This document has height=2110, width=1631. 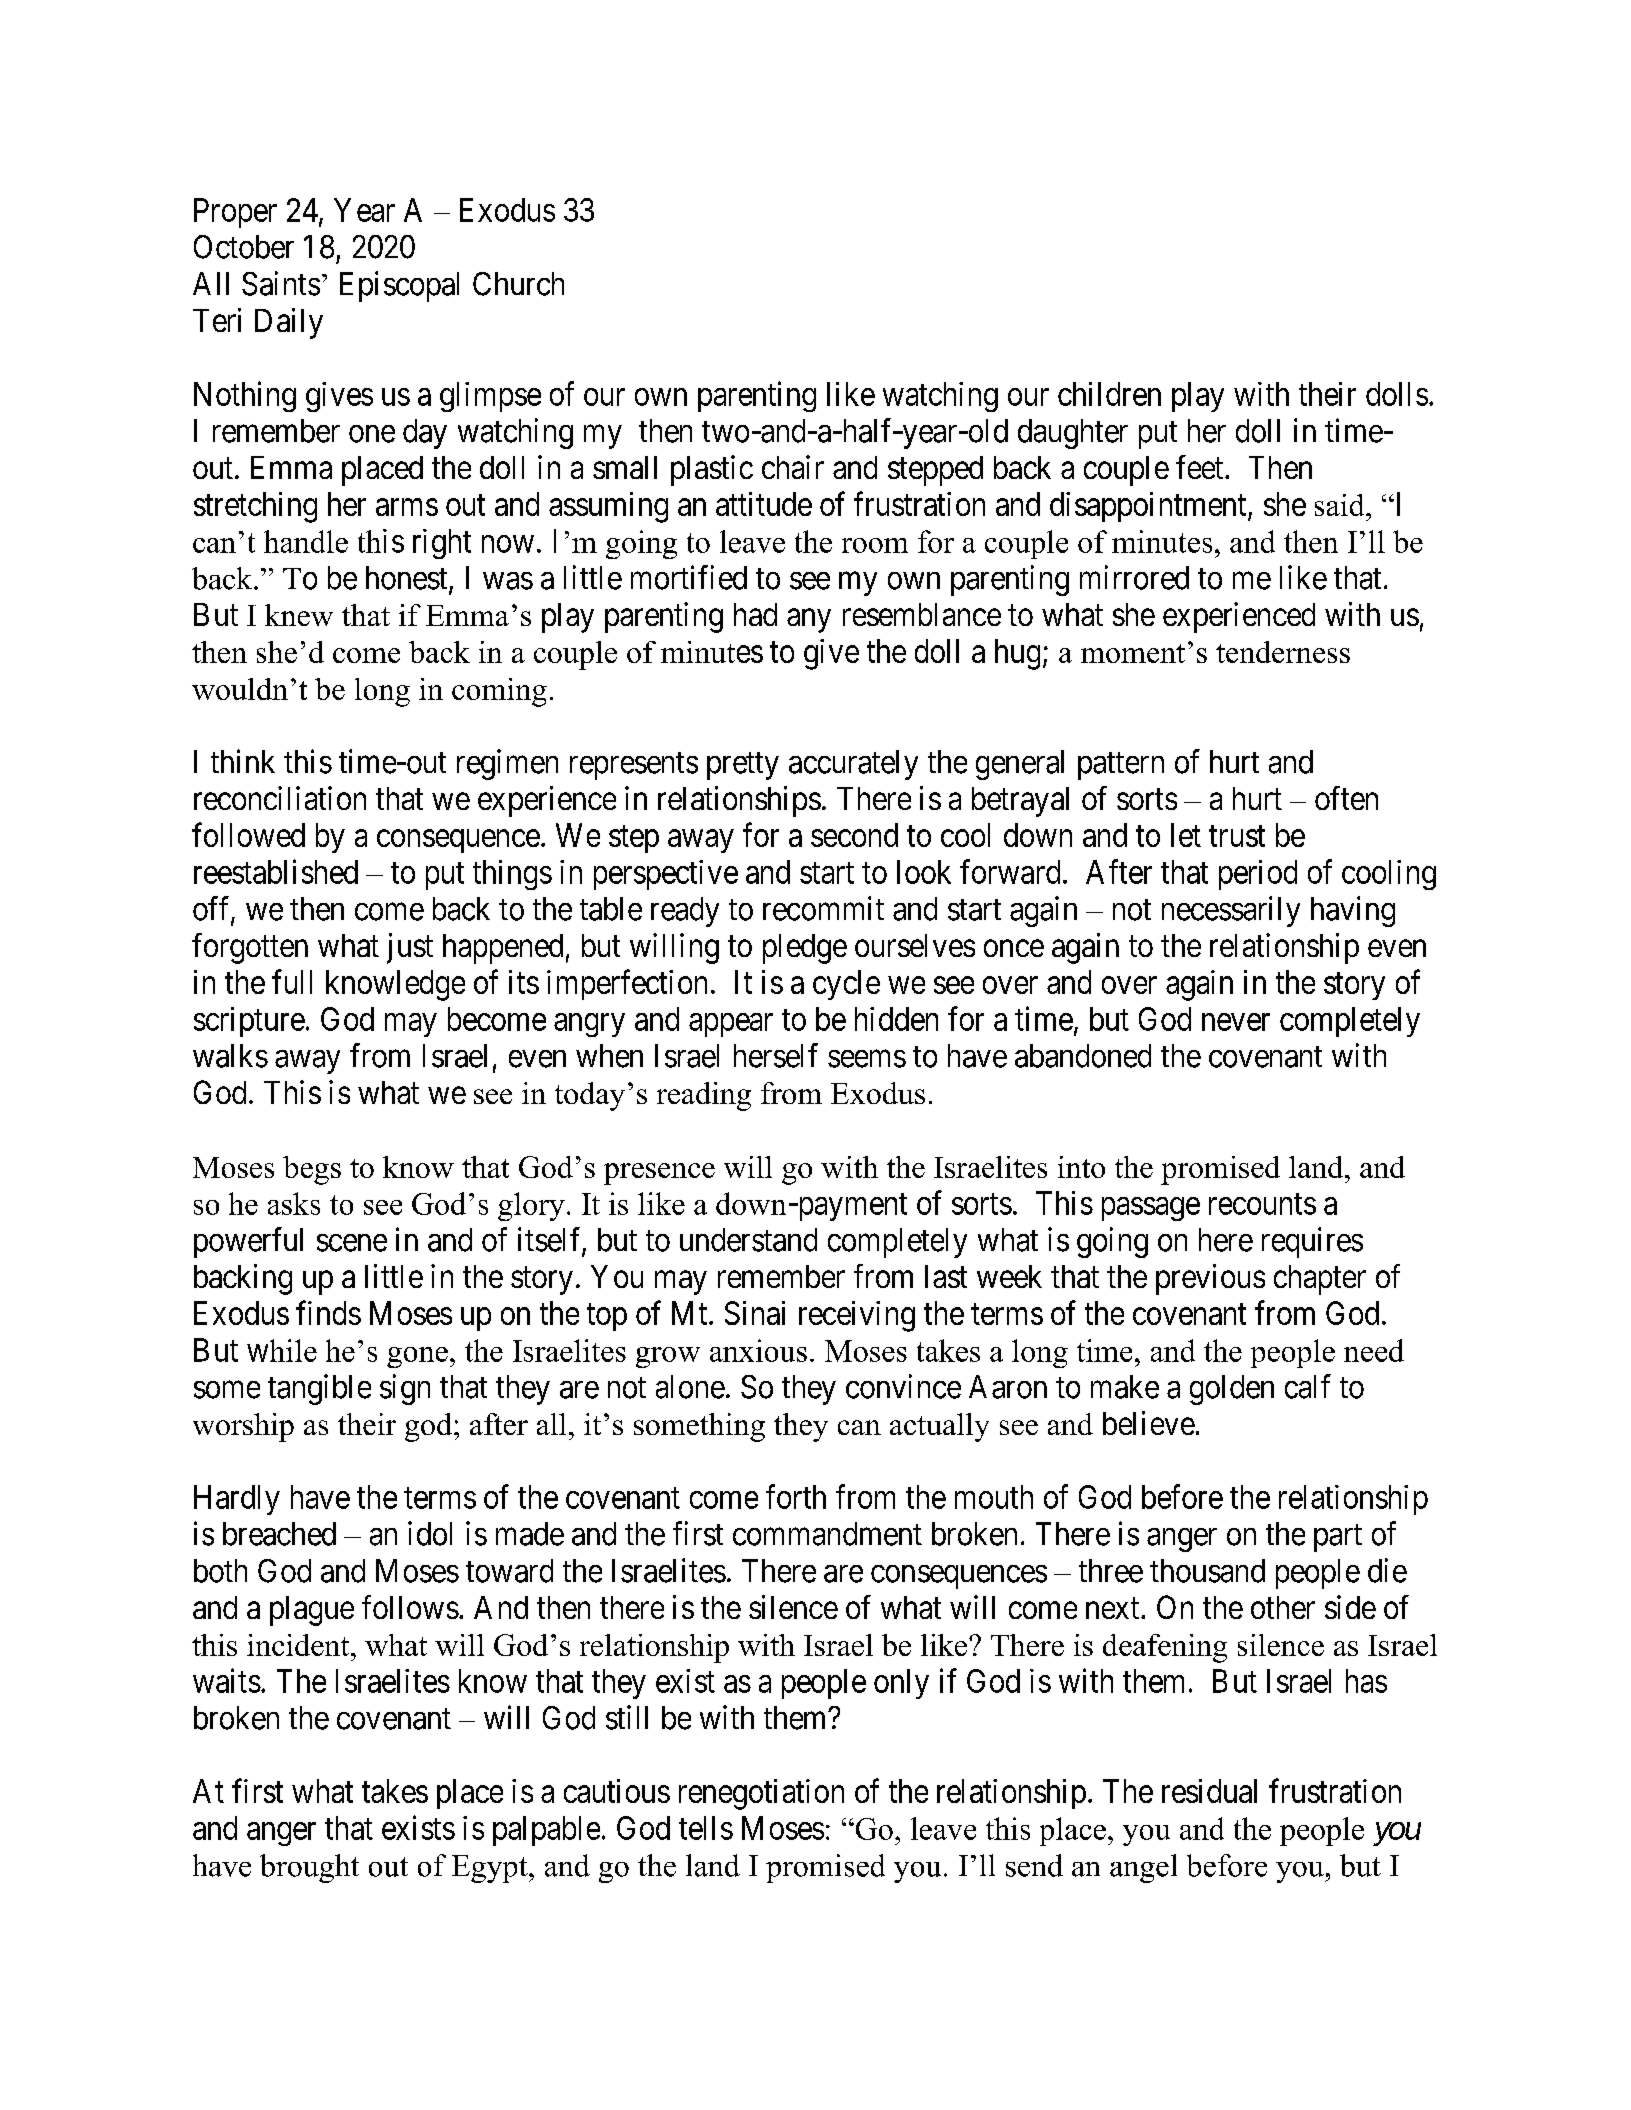 What do you see at coordinates (309, 1868) in the document?
I see `brought` at bounding box center [309, 1868].
